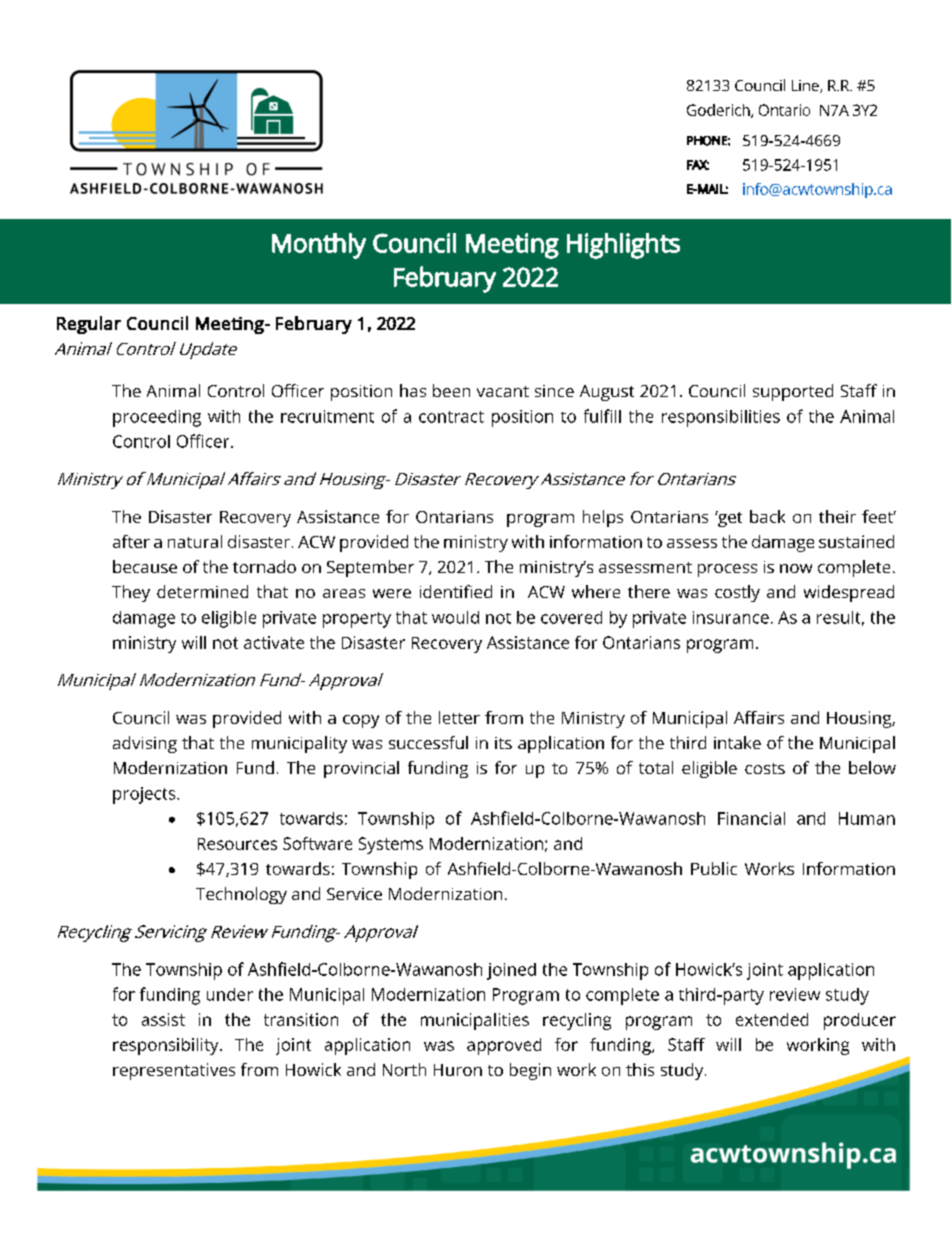 The height and width of the page is (1233, 952). I want to click on identified, so click(456, 591).
